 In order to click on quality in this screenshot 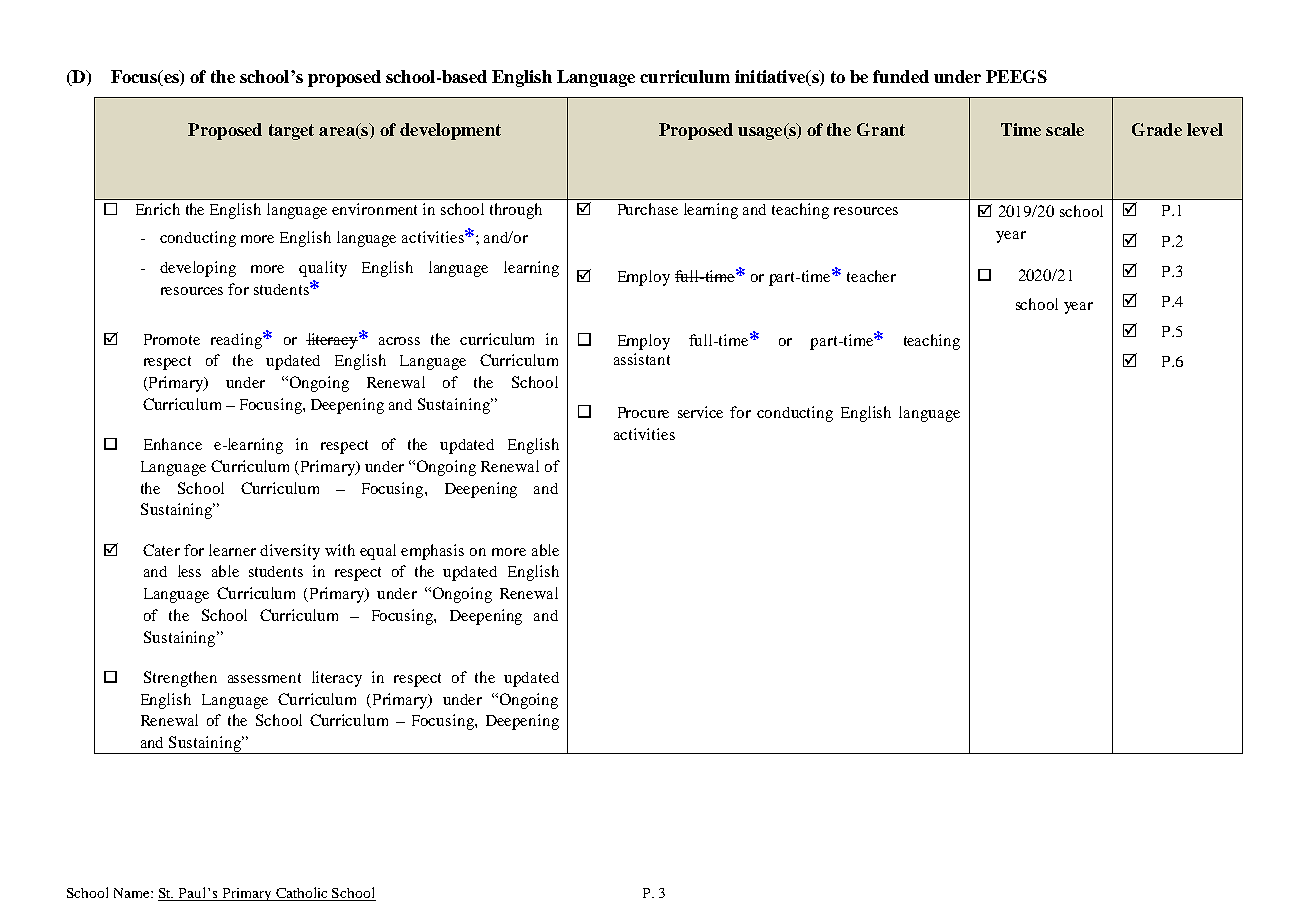, I will do `click(323, 269)`.
